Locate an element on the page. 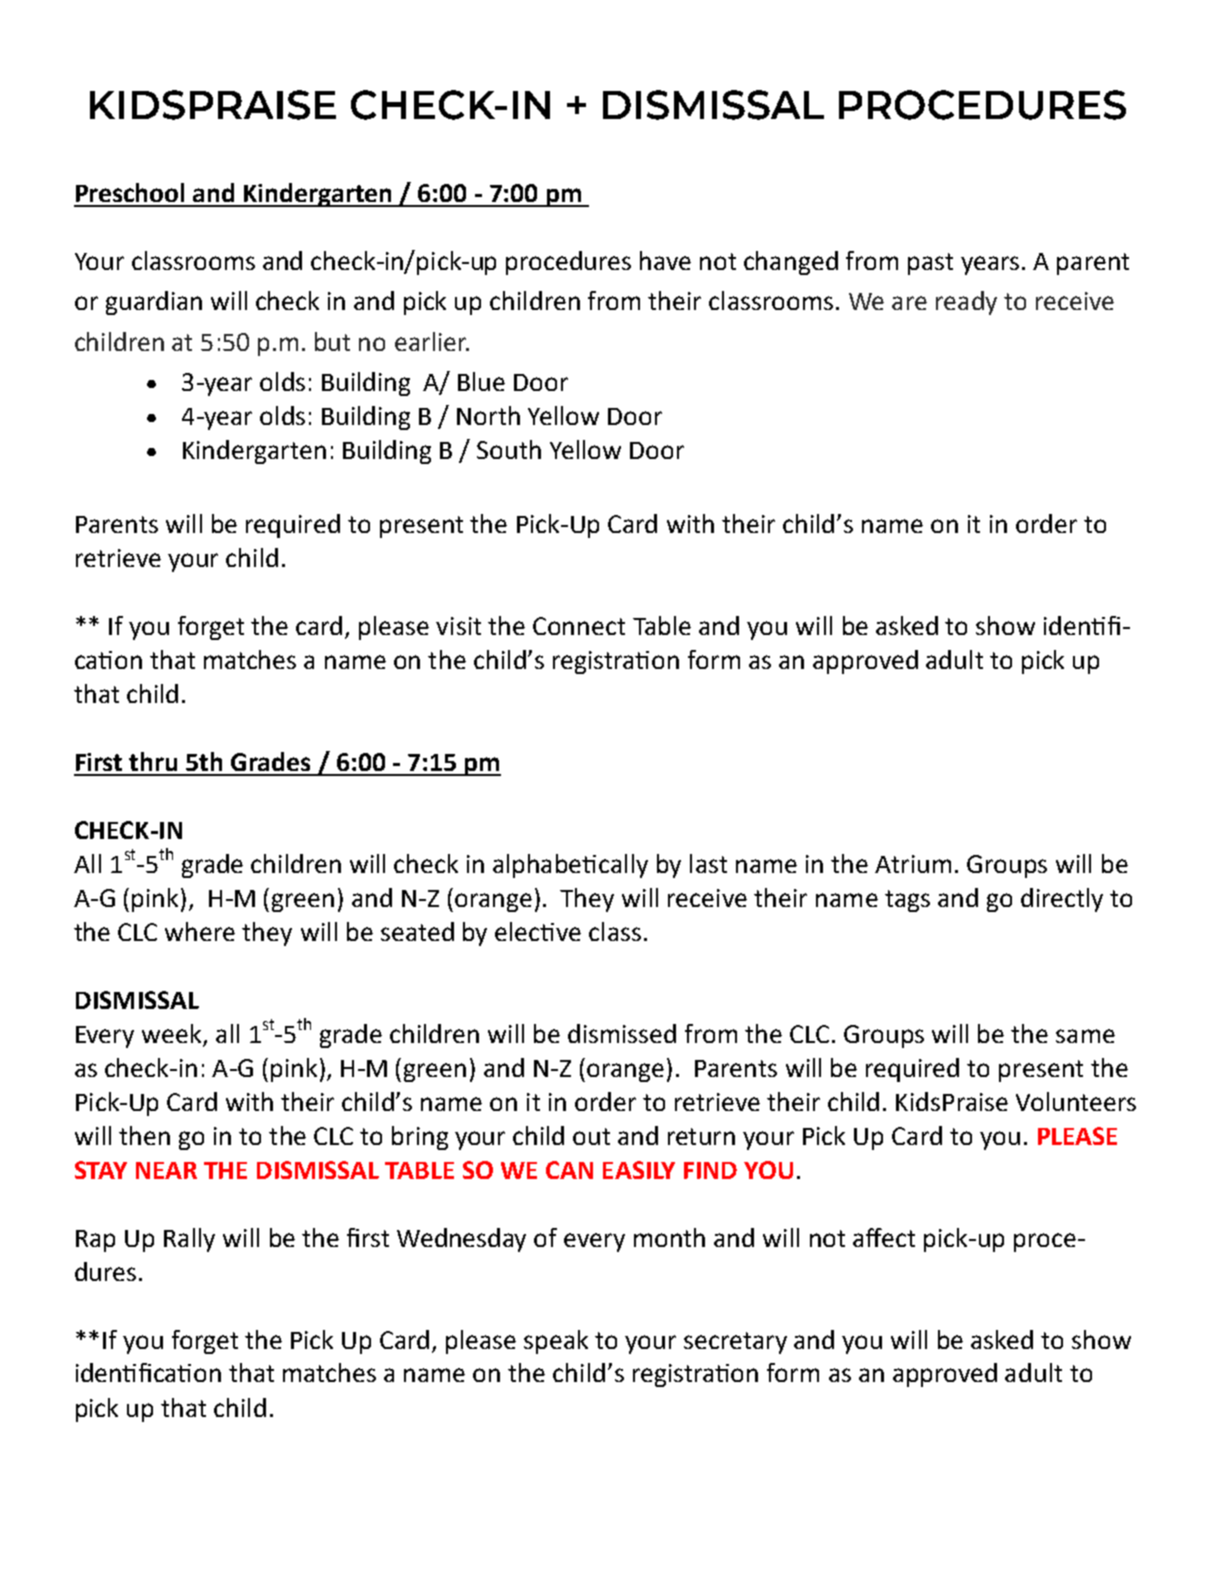 The width and height of the document is (1216, 1574). where is located at coordinates (200, 931).
